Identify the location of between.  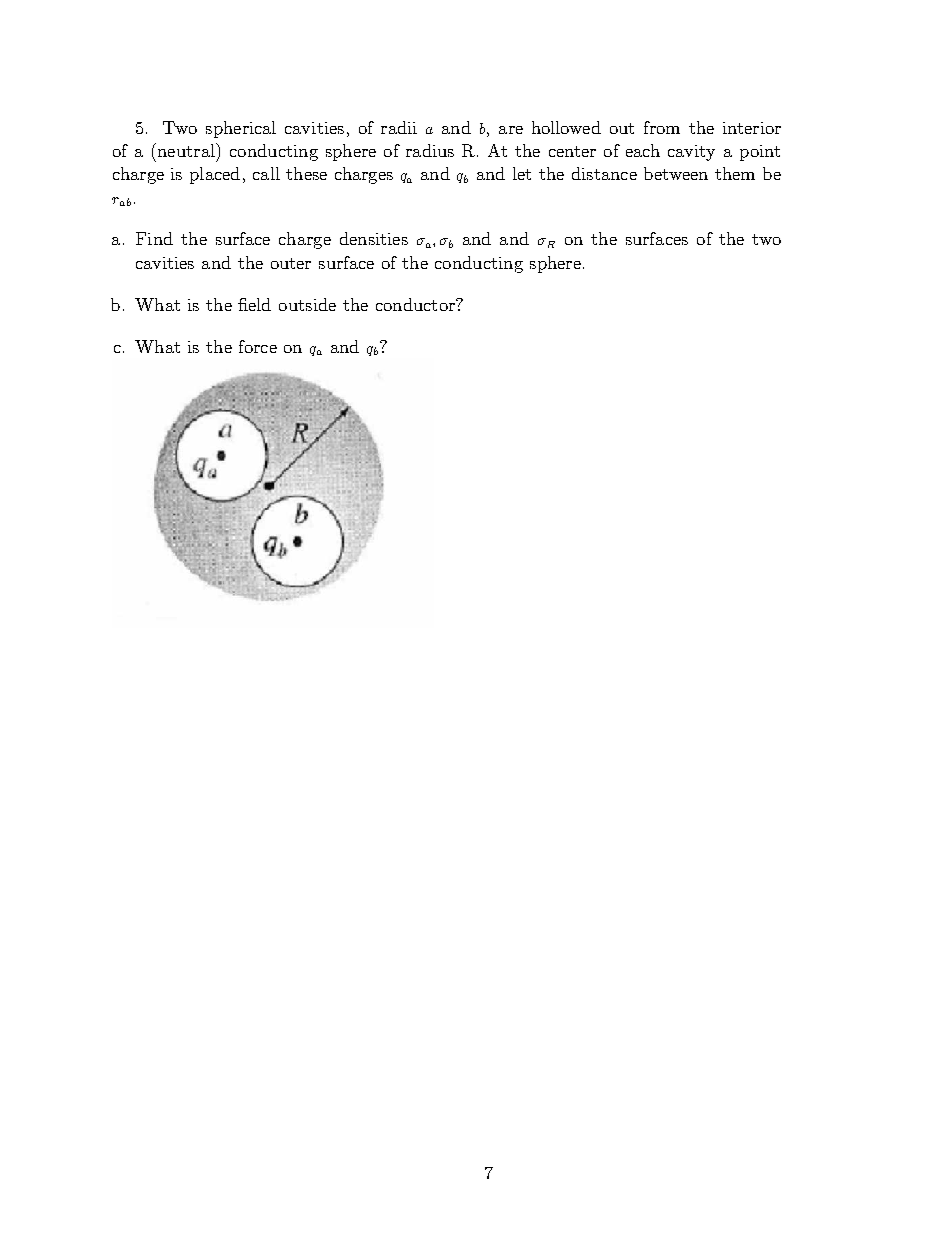
(676, 173).
